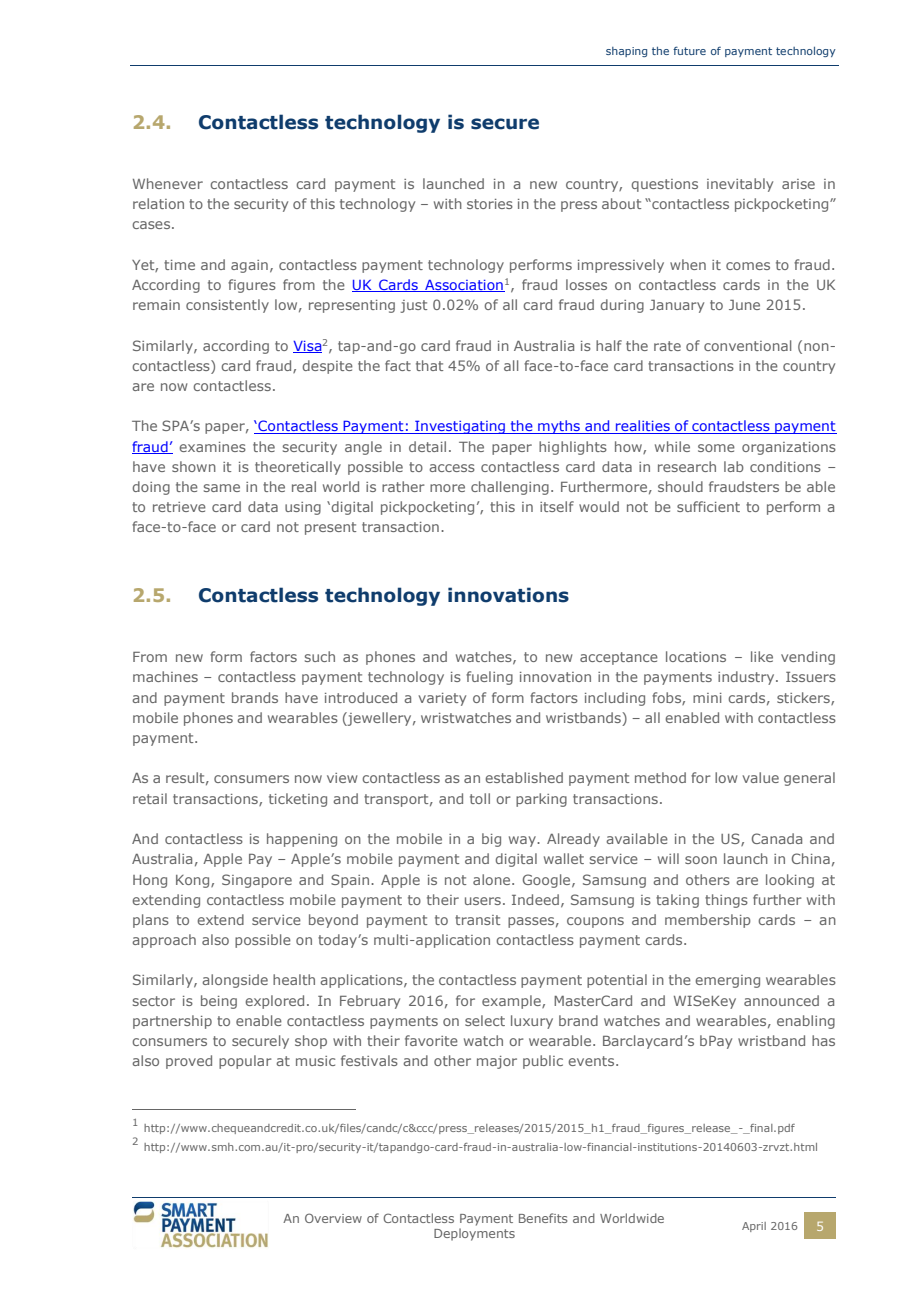 This image has height=1308, width=924. What do you see at coordinates (689, 50) in the image?
I see `future` at bounding box center [689, 50].
